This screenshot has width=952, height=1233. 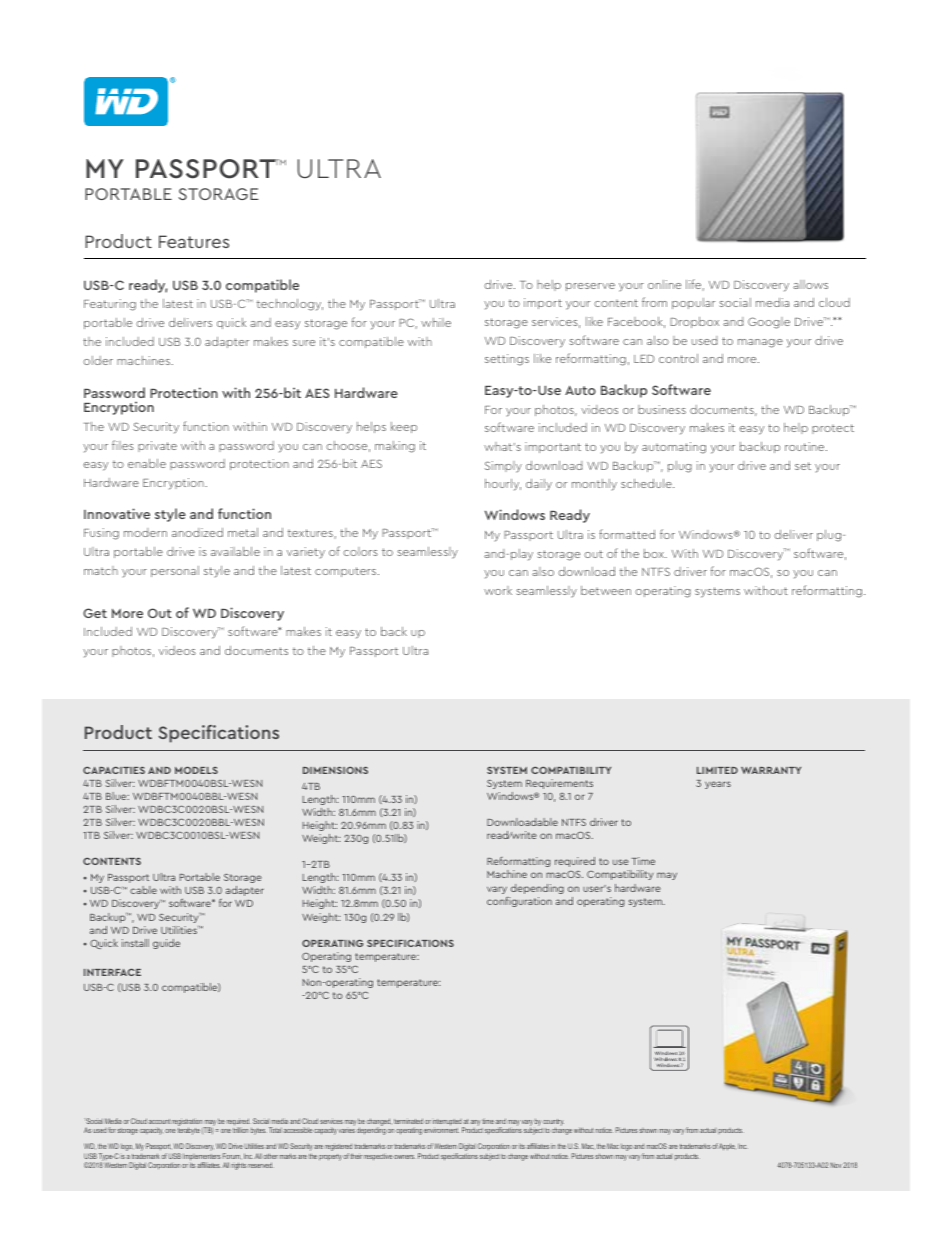 I want to click on DIMENSIONS, so click(x=335, y=770).
